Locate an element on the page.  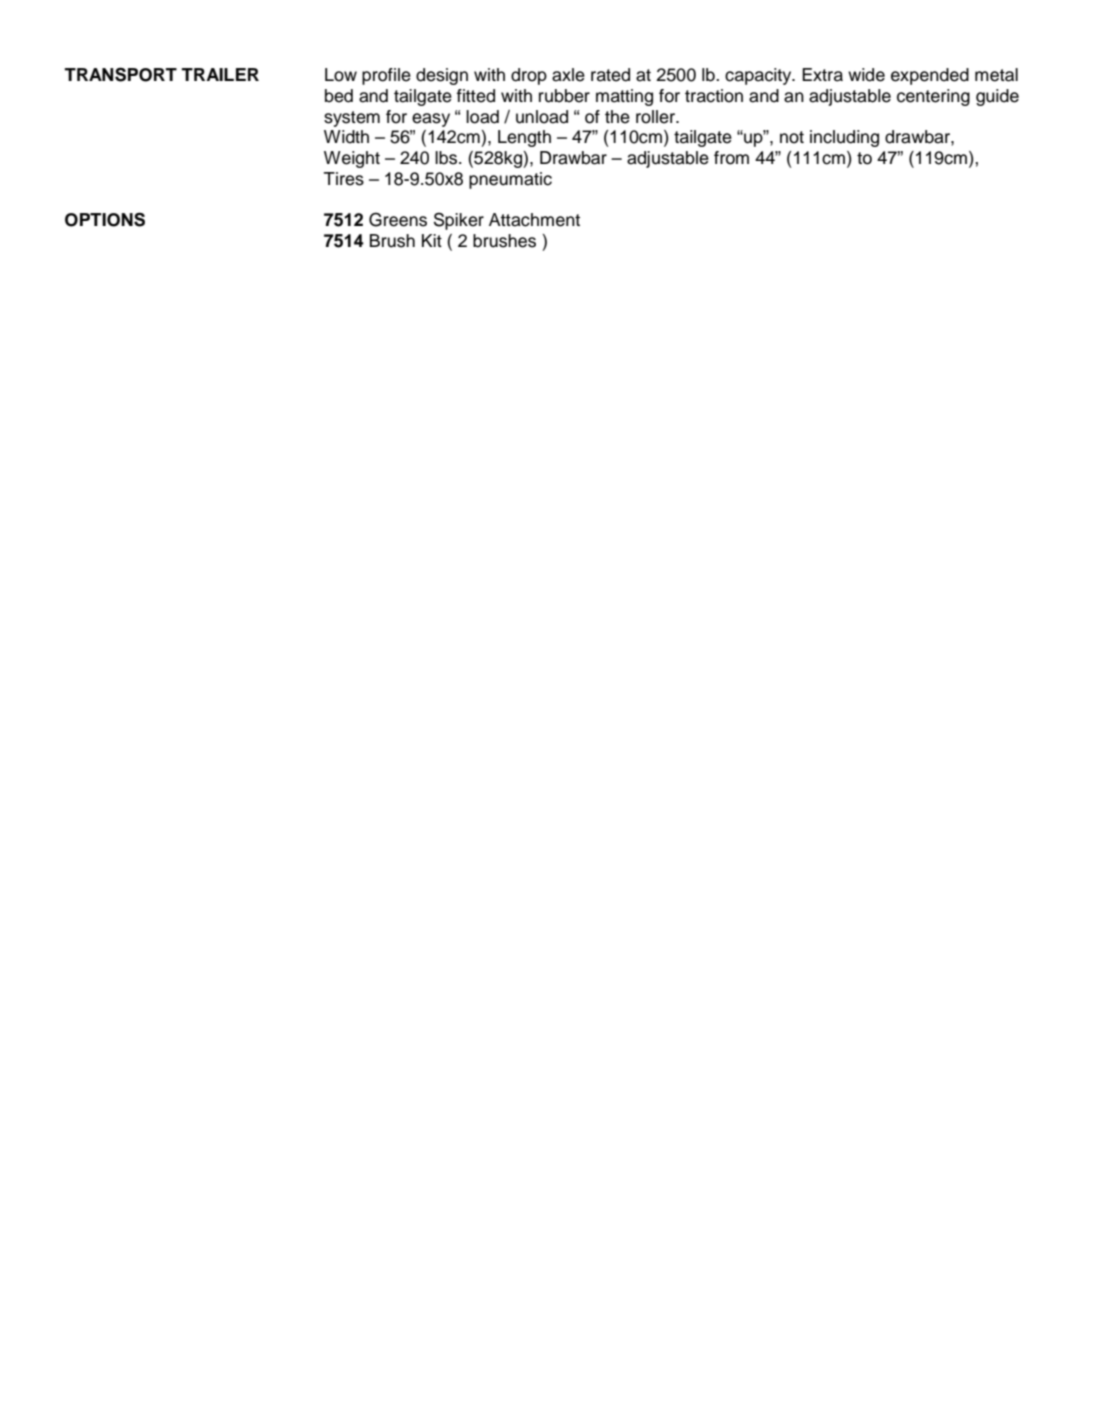
OPTIONS is located at coordinates (105, 219).
